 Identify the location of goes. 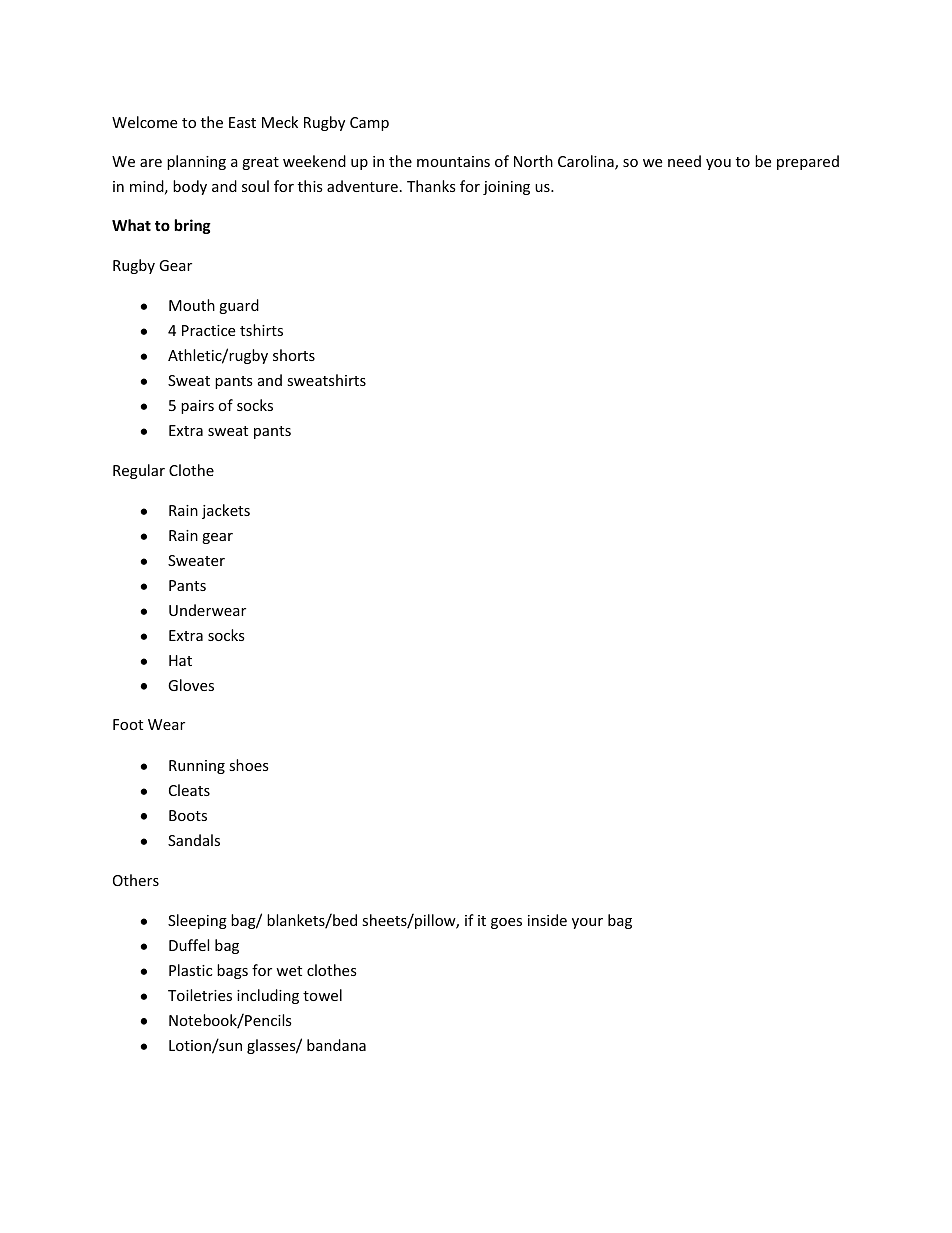
(506, 923).
